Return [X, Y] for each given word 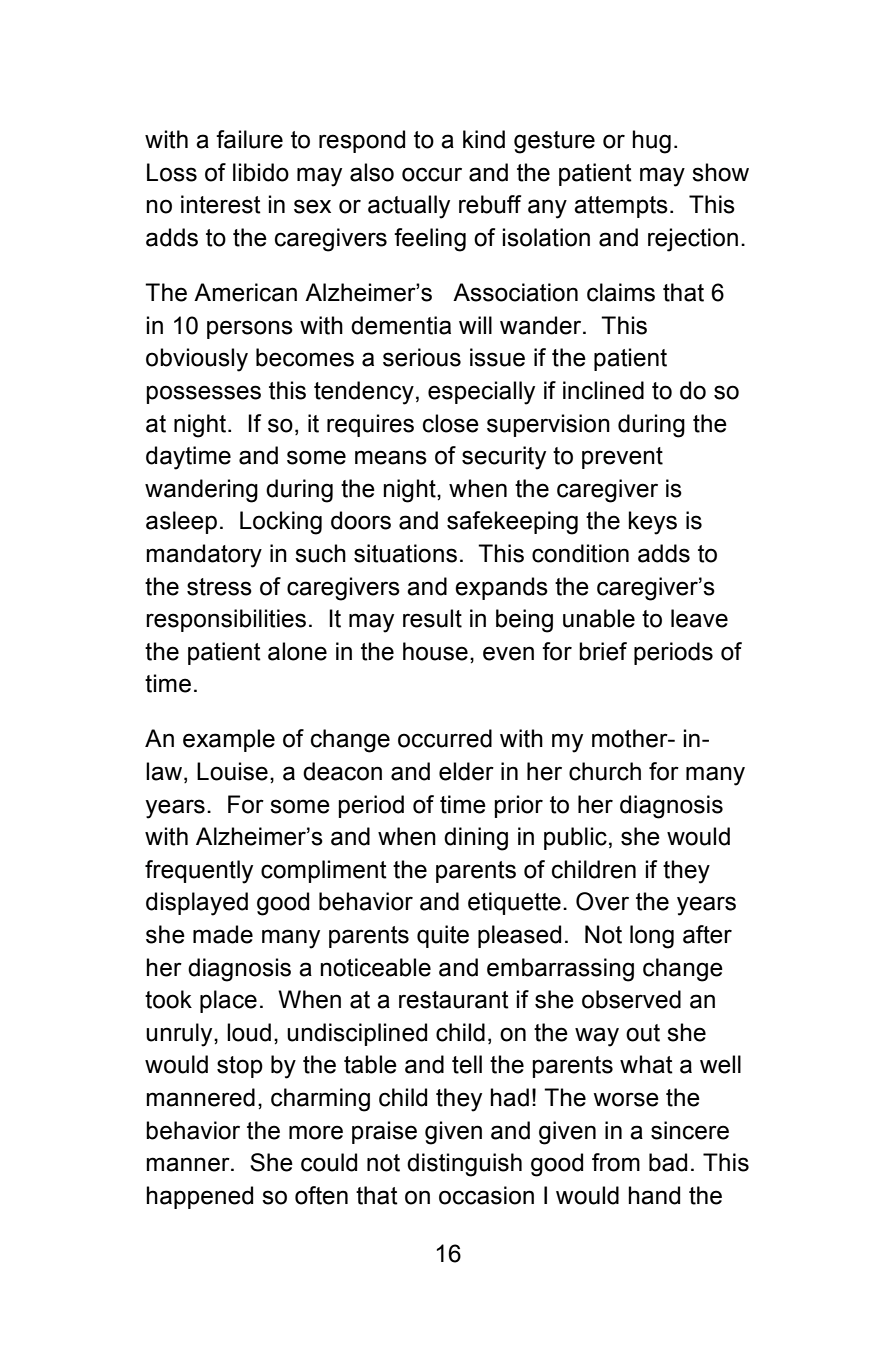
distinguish [464, 1165]
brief [603, 651]
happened [199, 1197]
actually [409, 207]
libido [261, 172]
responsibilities [226, 620]
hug [651, 142]
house [435, 651]
